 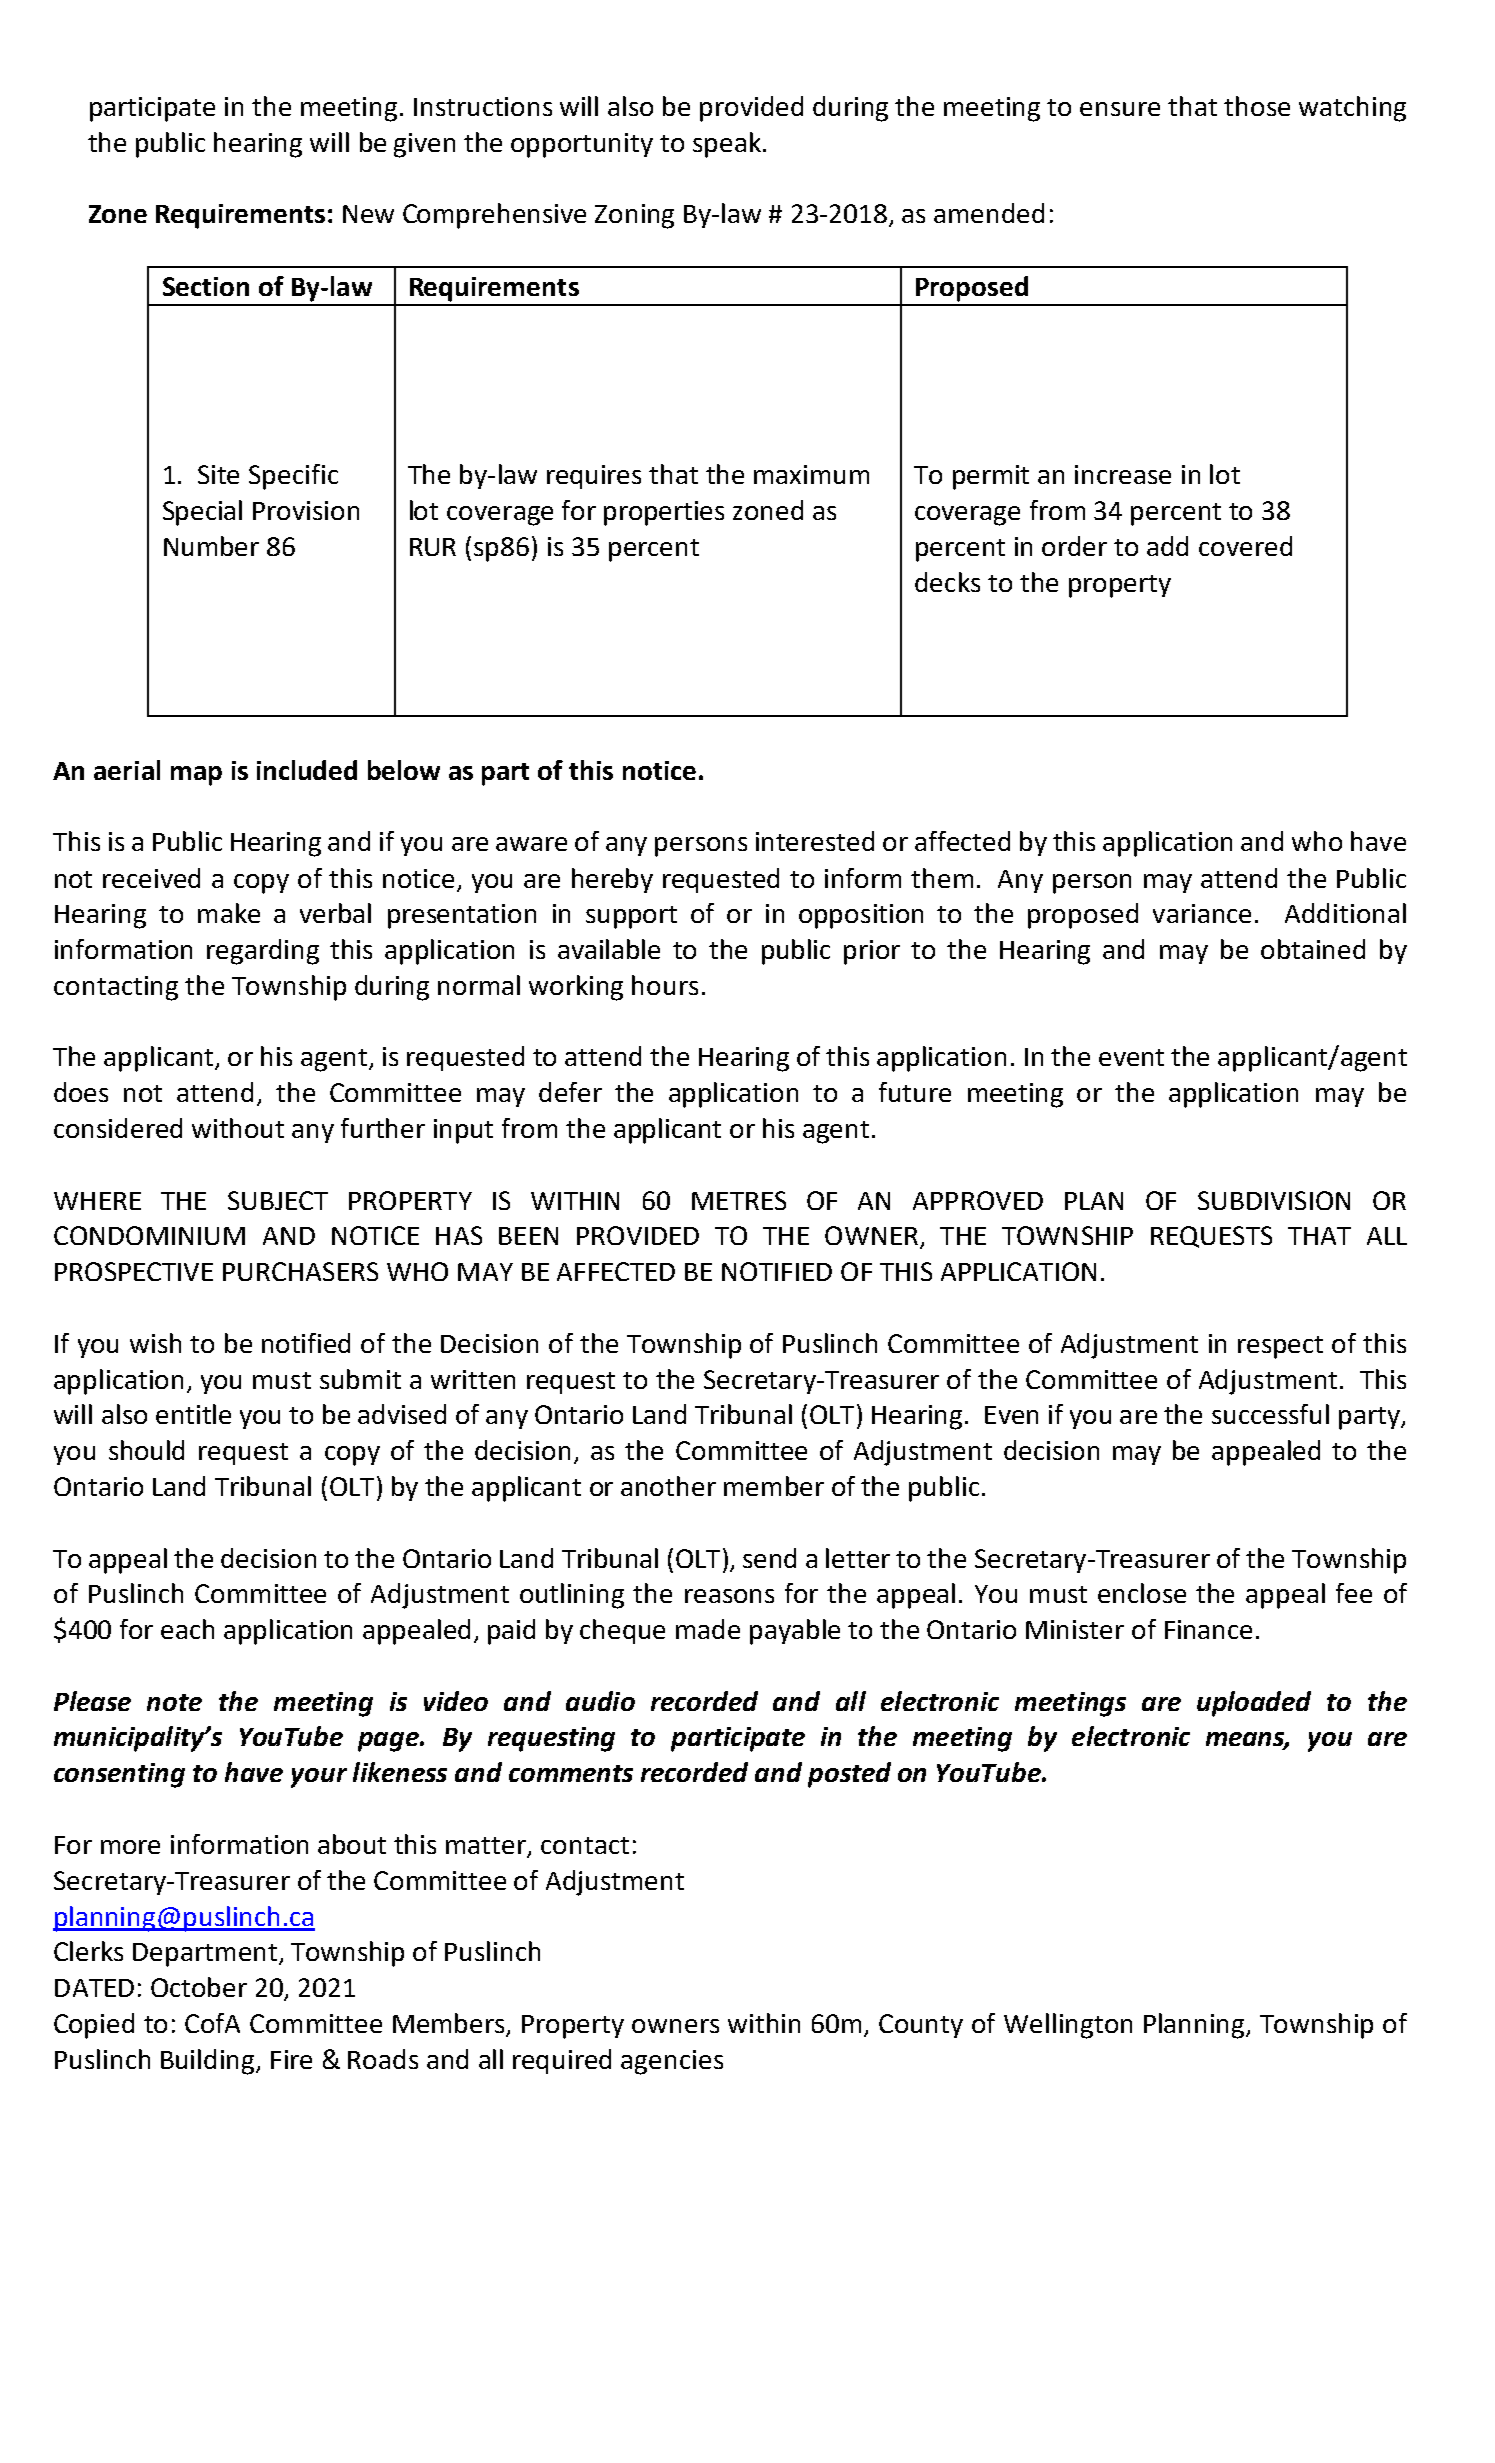 What do you see at coordinates (1257, 106) in the document?
I see `those` at bounding box center [1257, 106].
